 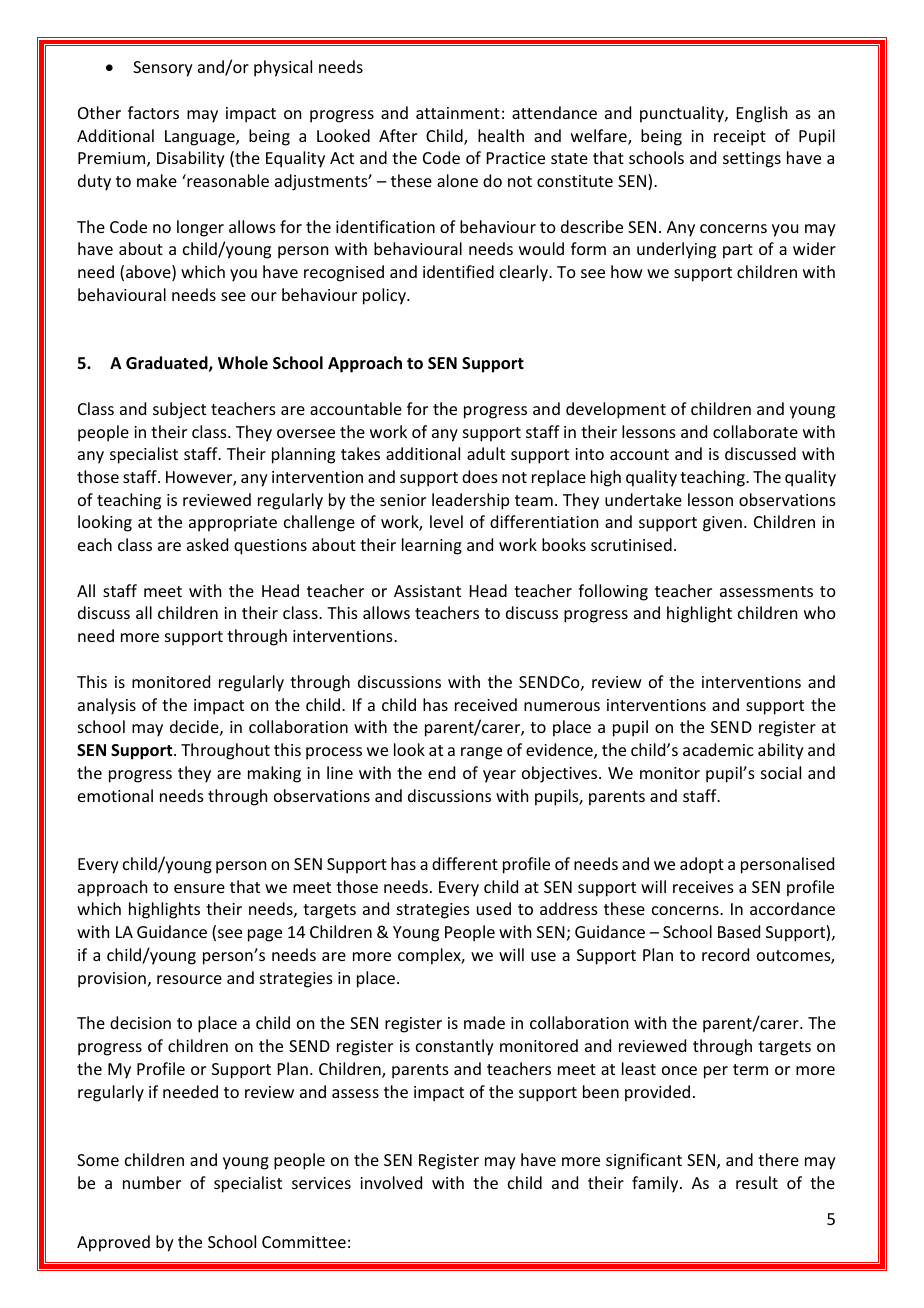 I want to click on factors, so click(x=153, y=112).
